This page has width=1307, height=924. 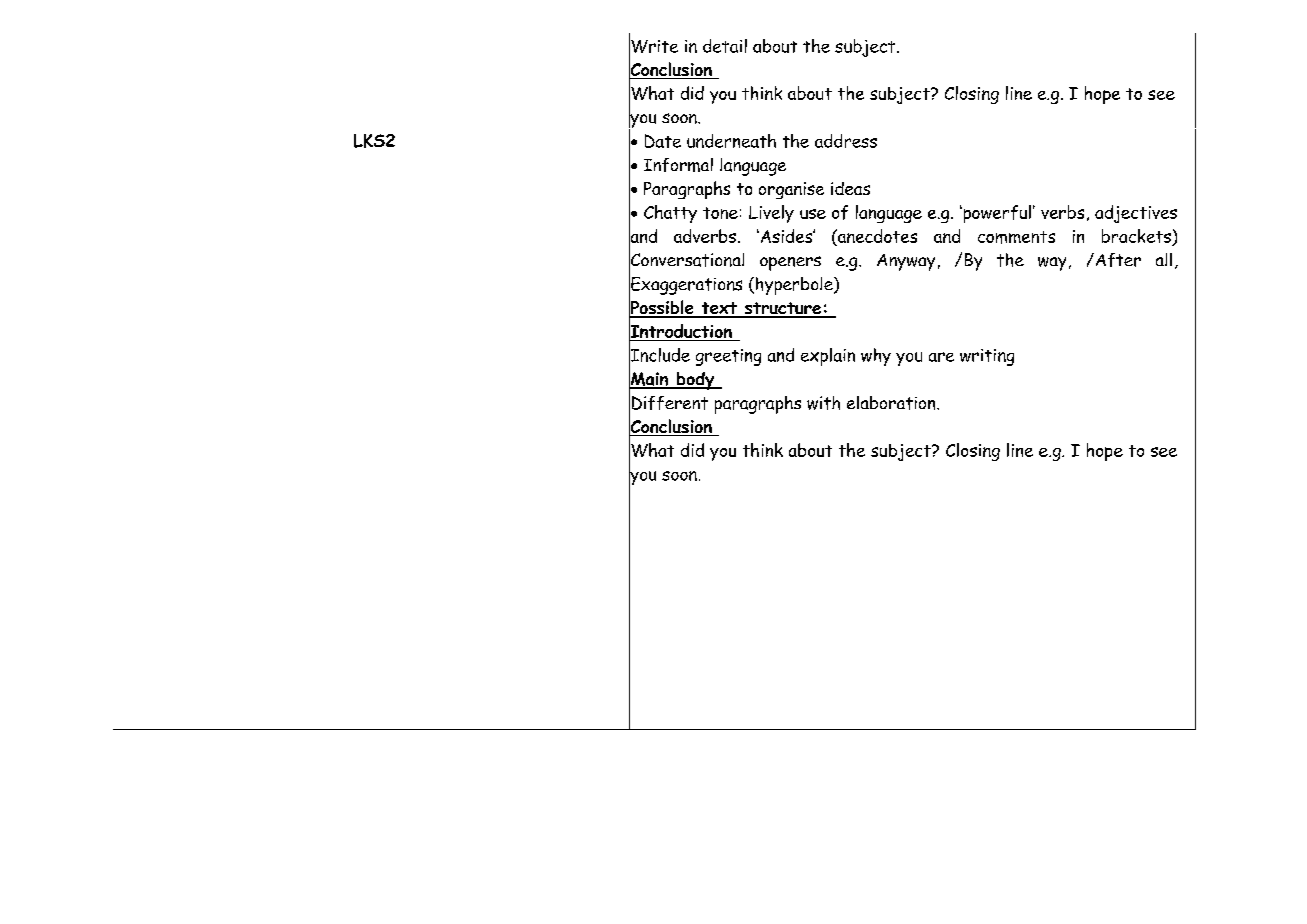 What do you see at coordinates (678, 165) in the page?
I see `Informal` at bounding box center [678, 165].
